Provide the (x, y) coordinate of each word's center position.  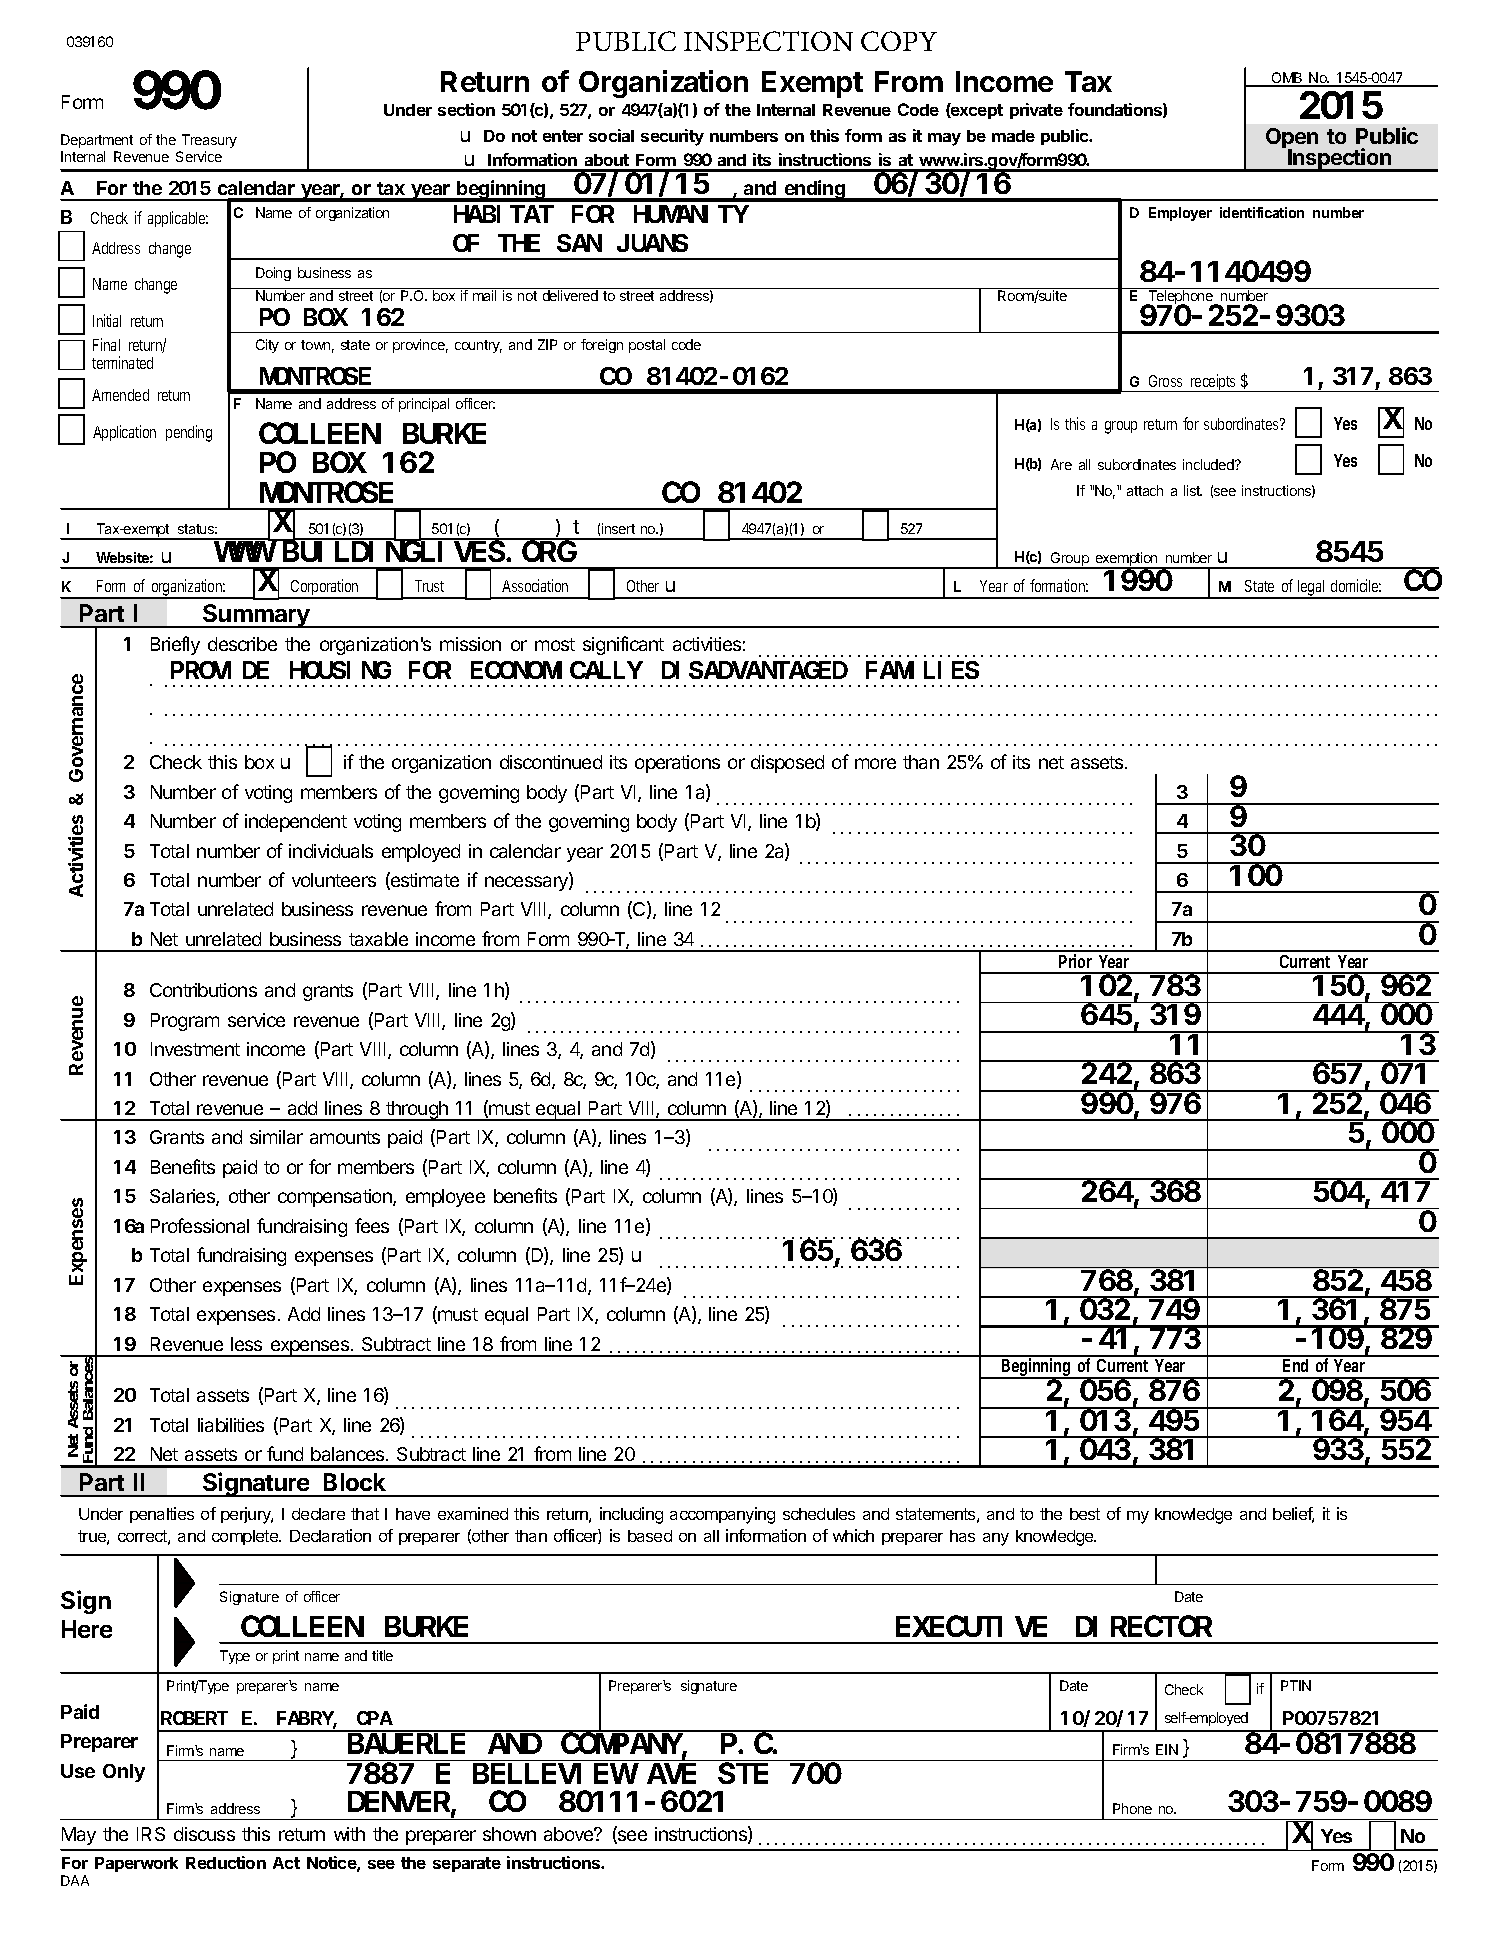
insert (618, 528)
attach (1145, 490)
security (672, 137)
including (631, 1515)
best (1085, 1514)
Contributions (203, 990)
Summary (256, 616)
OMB (1287, 79)
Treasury (209, 141)
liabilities (231, 1425)
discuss (204, 1834)
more (875, 763)
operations (677, 764)
